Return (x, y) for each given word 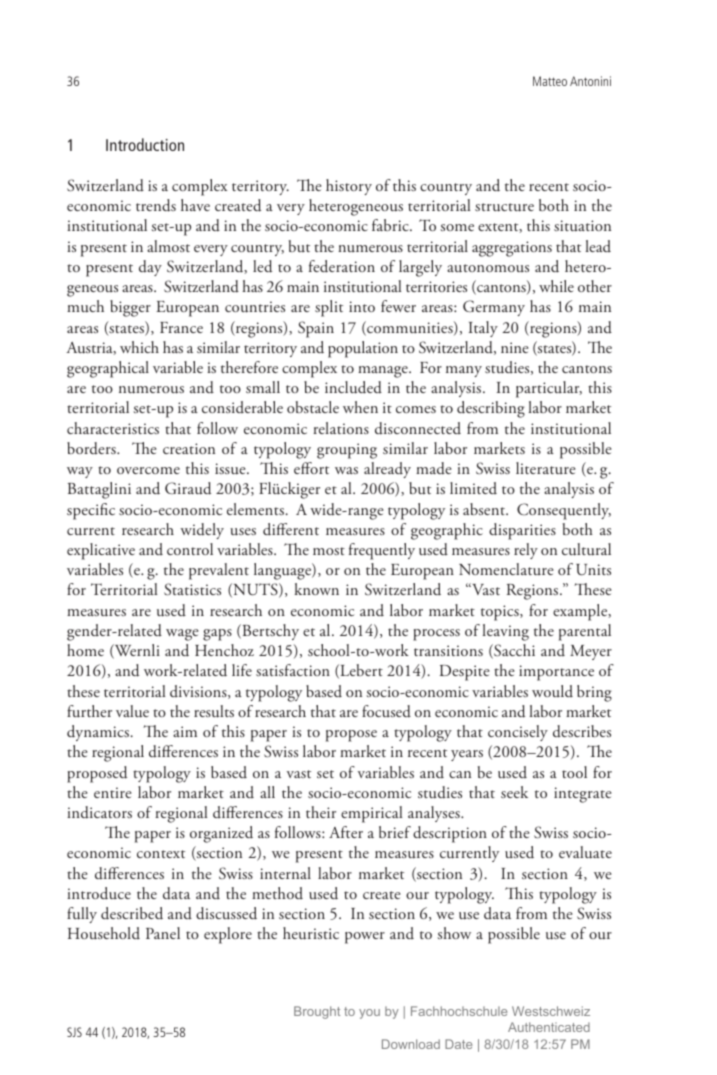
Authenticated (549, 1027)
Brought (317, 1012)
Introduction (145, 144)
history (349, 187)
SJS (74, 1032)
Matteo (550, 81)
